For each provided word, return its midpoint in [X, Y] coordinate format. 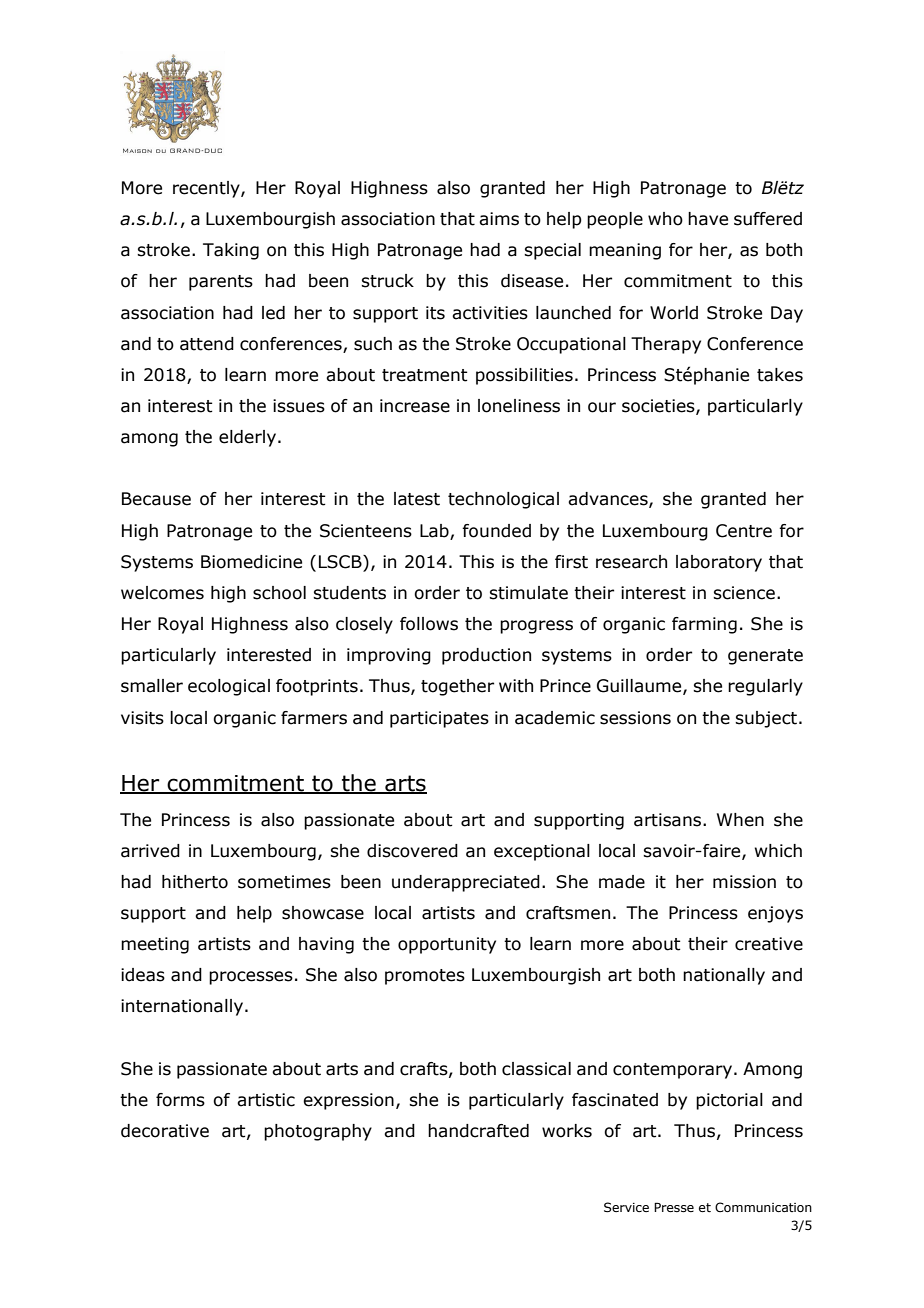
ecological [229, 687]
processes [251, 978]
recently [207, 189]
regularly [765, 687]
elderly [247, 438]
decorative [165, 1131]
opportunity [447, 945]
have [708, 219]
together [457, 687]
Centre [744, 531]
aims [499, 219]
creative [769, 944]
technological [503, 500]
